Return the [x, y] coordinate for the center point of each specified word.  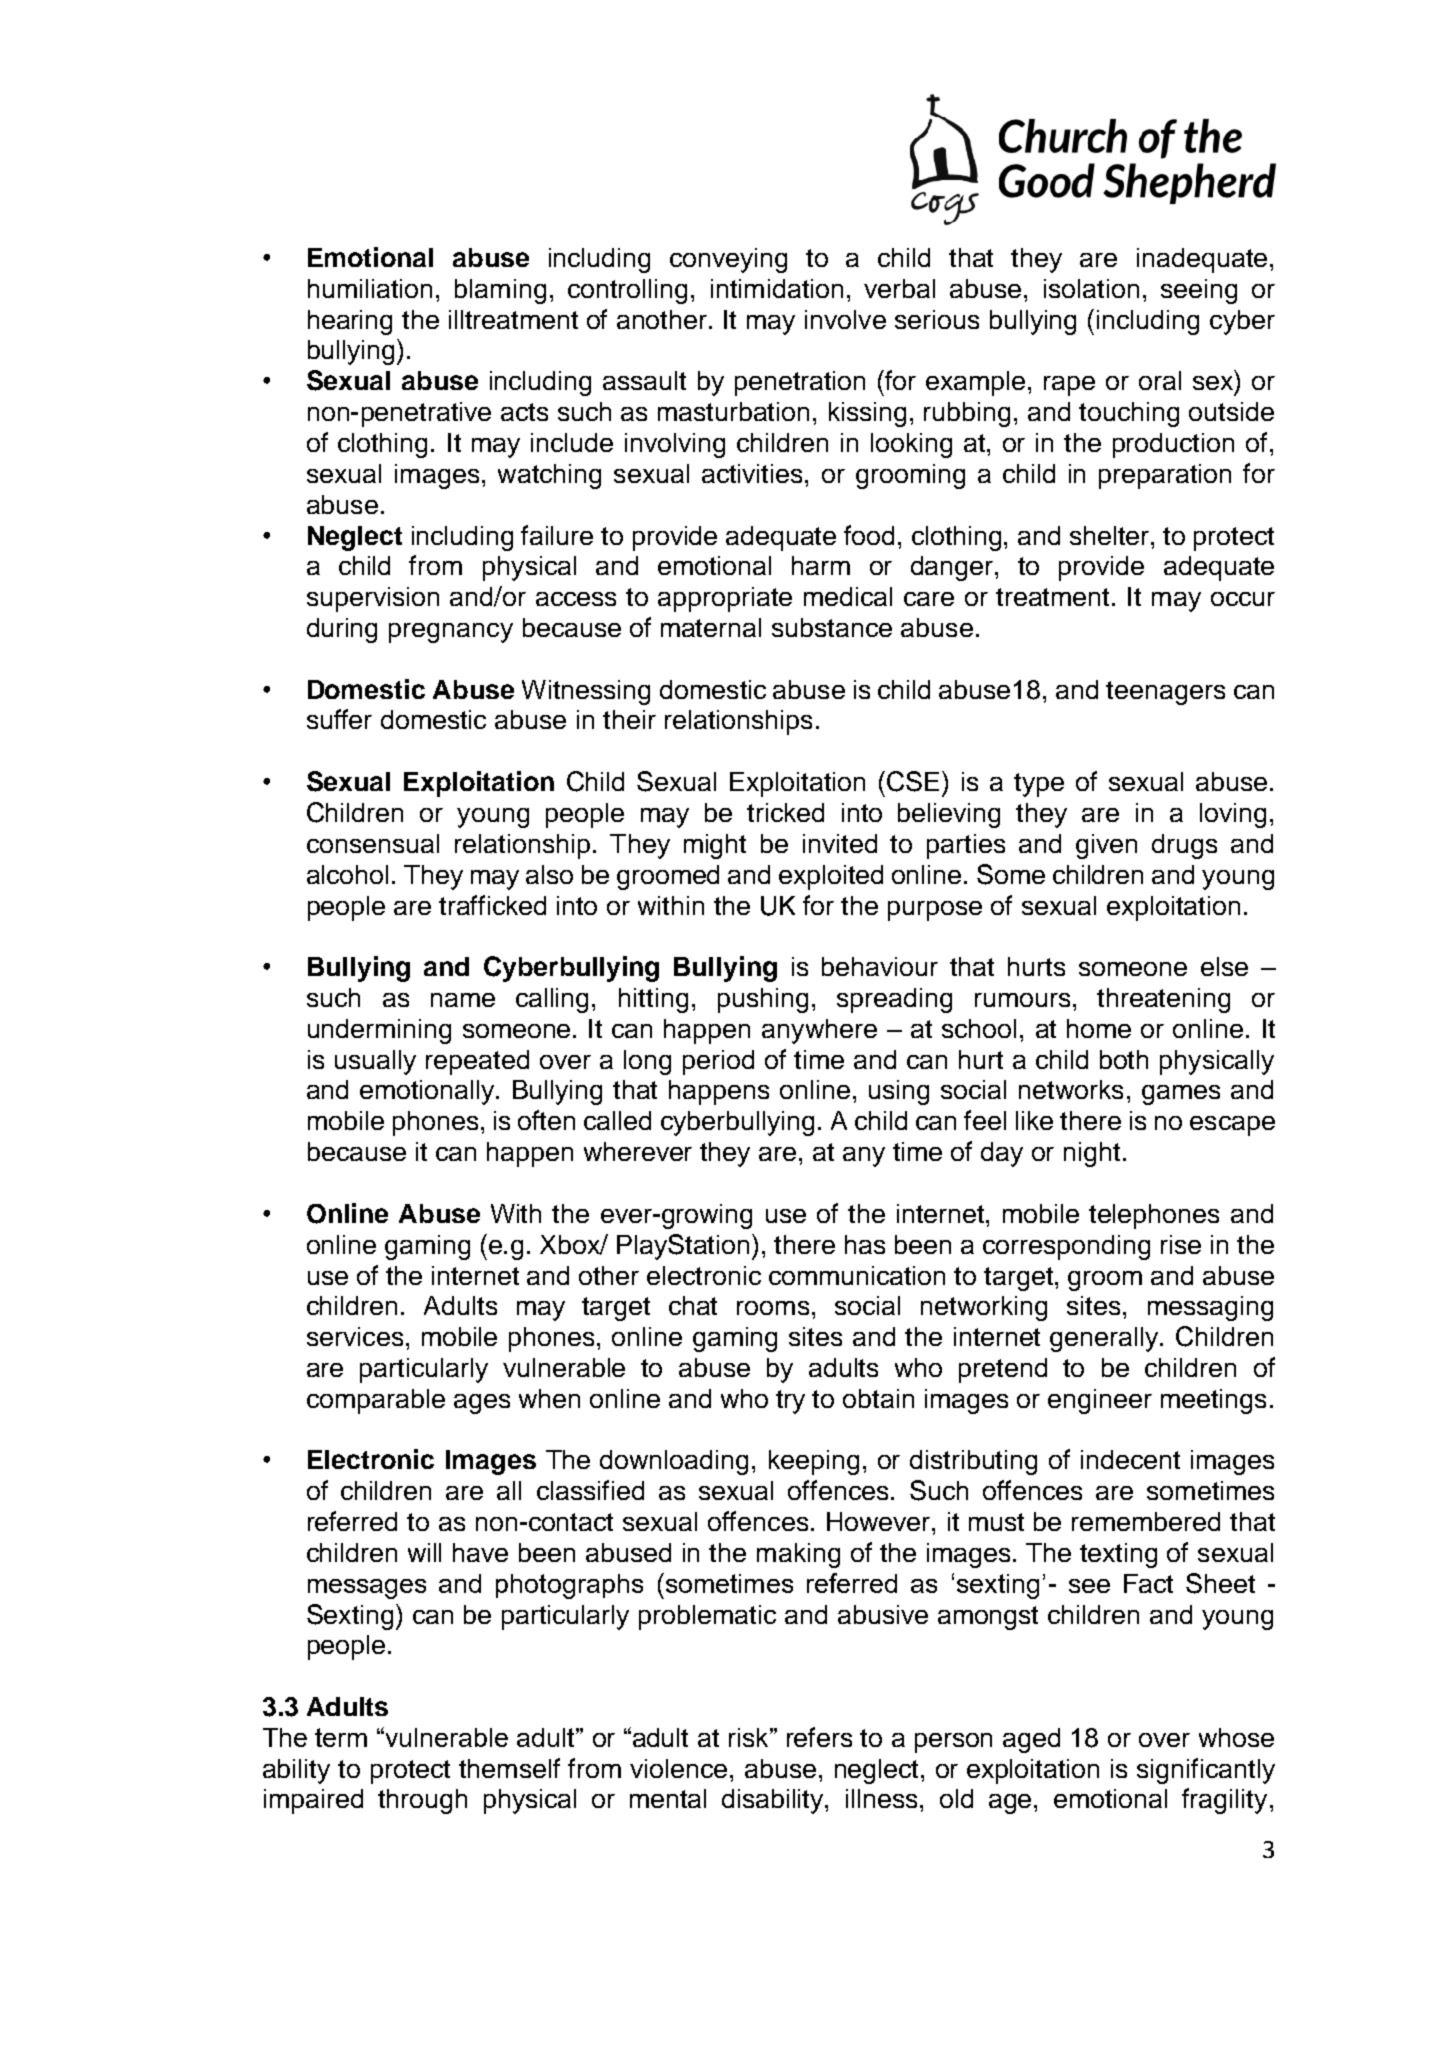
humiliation [370, 288]
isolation [1091, 288]
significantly [1206, 1771]
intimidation [777, 288]
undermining [379, 1031]
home [1099, 1028]
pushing [763, 1000]
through [422, 1801]
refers [819, 1737]
